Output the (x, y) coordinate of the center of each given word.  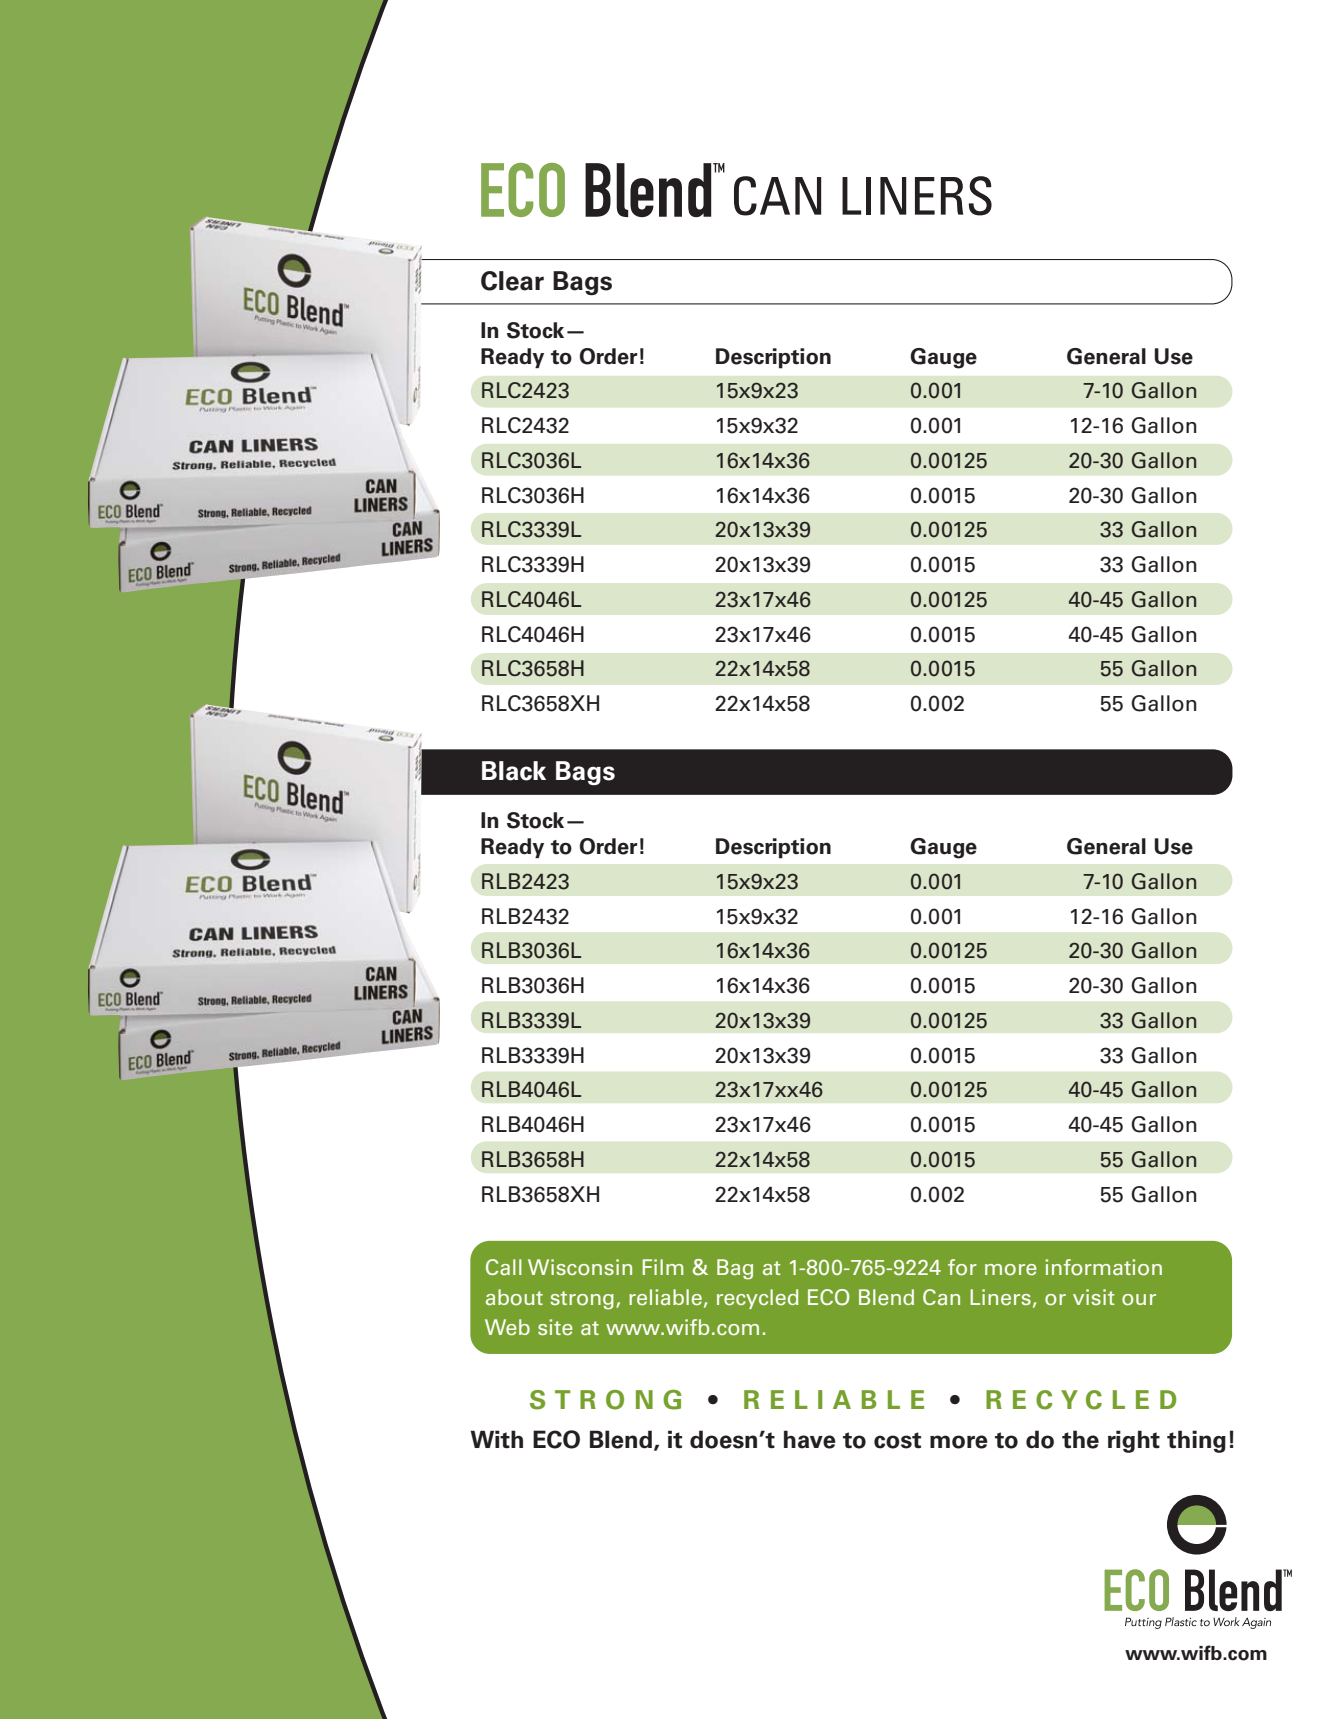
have (810, 1439)
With (496, 1439)
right (1134, 1441)
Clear (512, 281)
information (1103, 1267)
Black (514, 771)
